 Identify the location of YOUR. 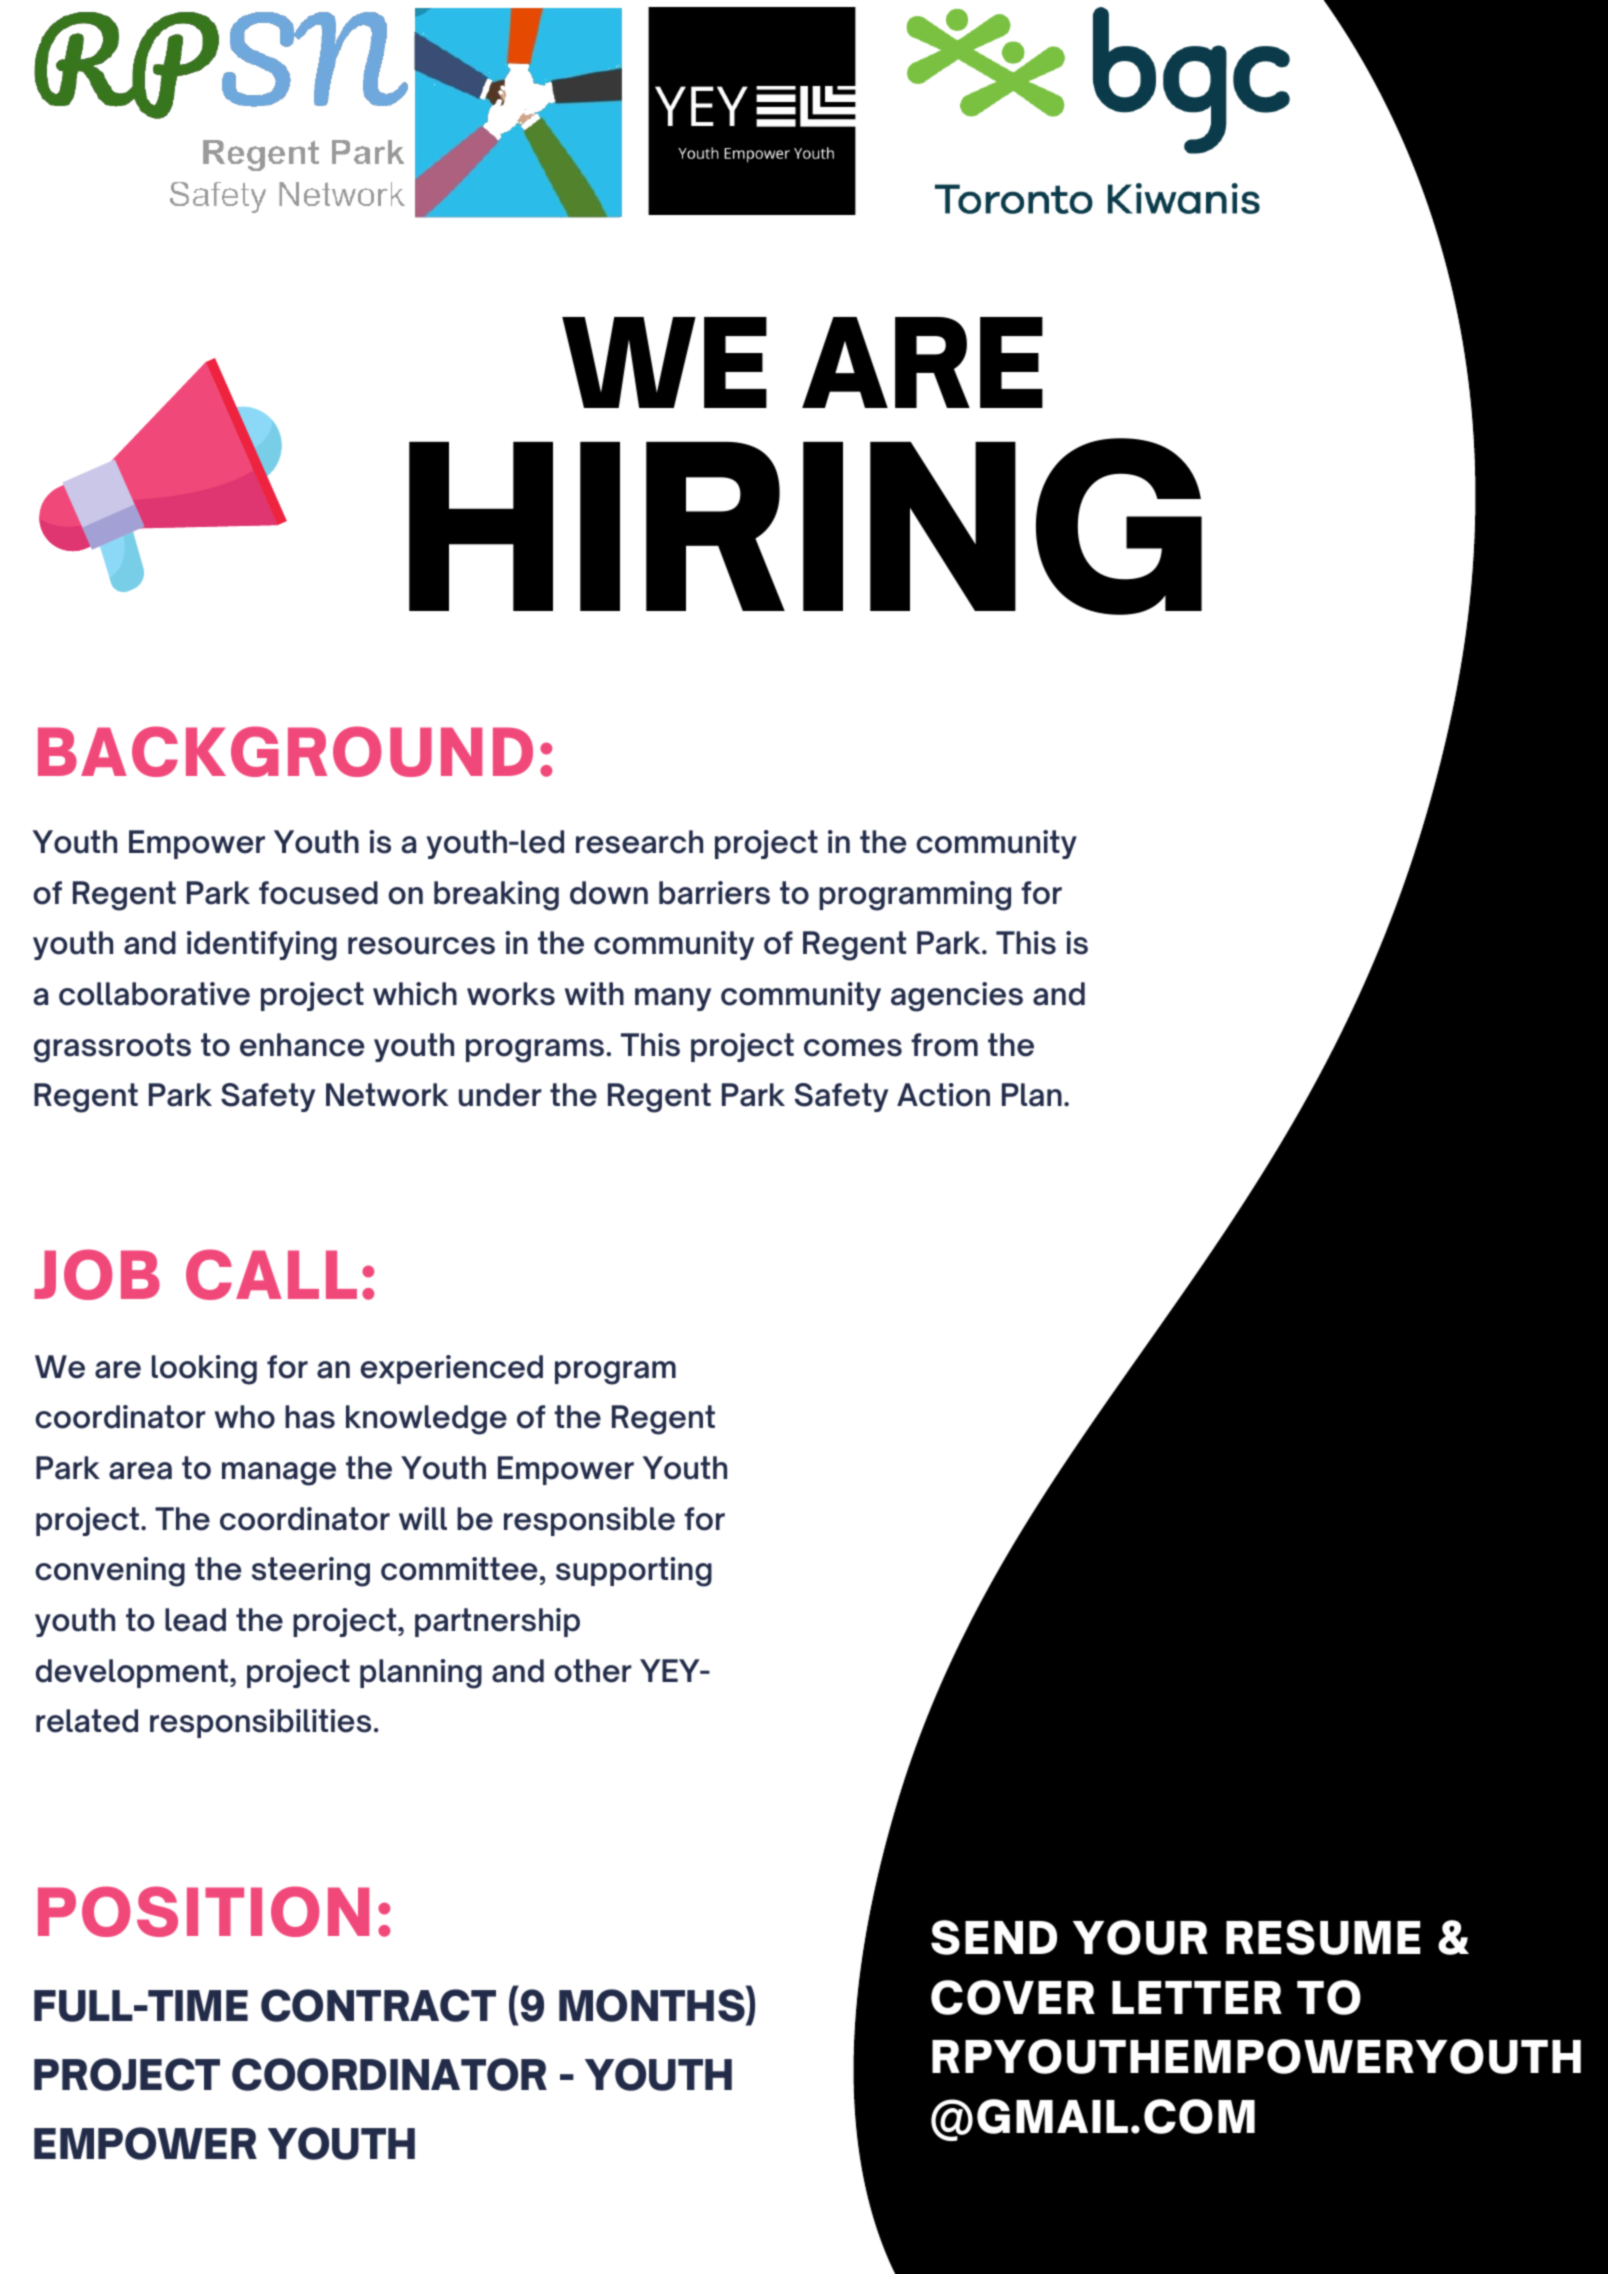
(1140, 1937).
